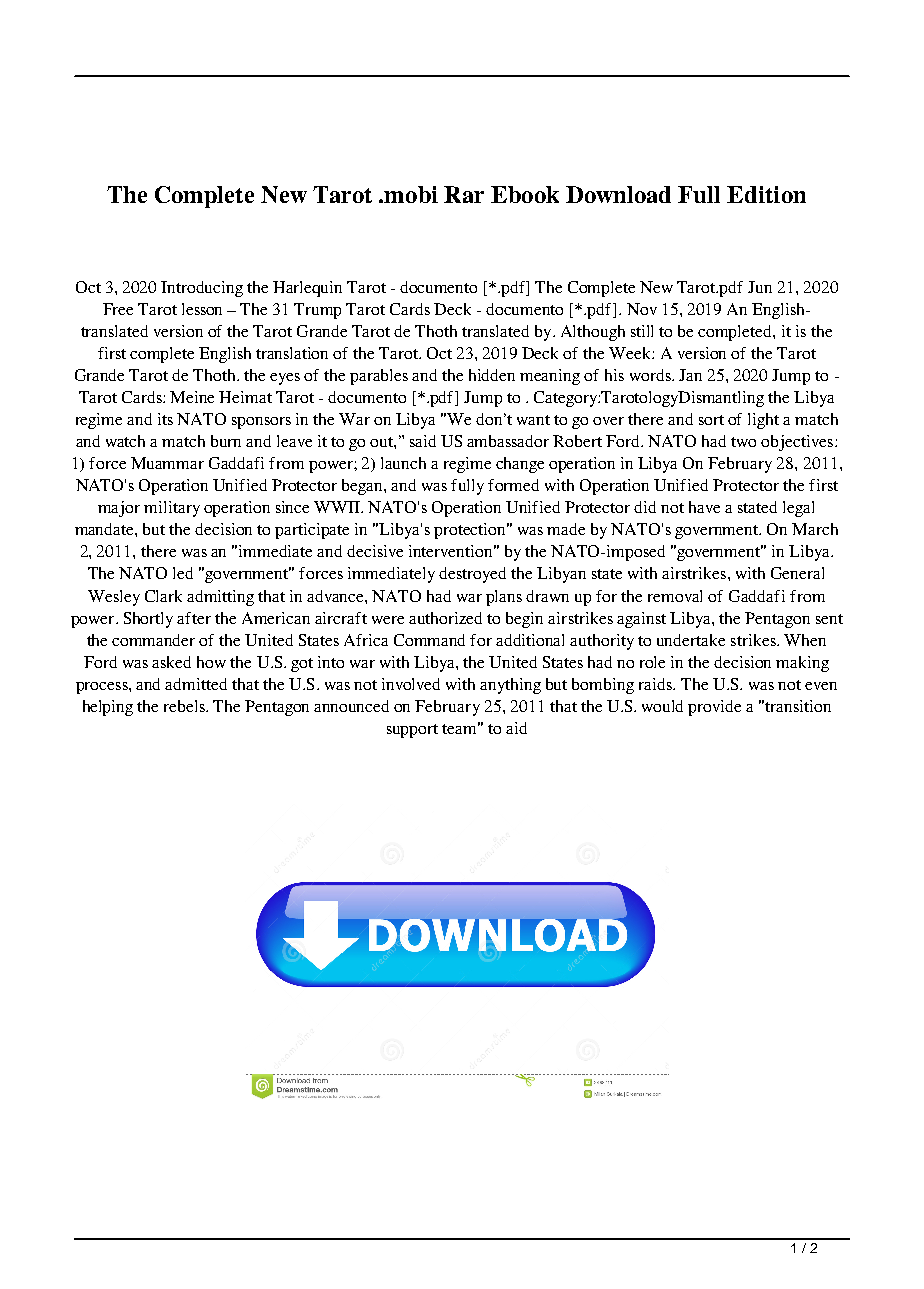  What do you see at coordinates (185, 706) in the page?
I see `rebels` at bounding box center [185, 706].
